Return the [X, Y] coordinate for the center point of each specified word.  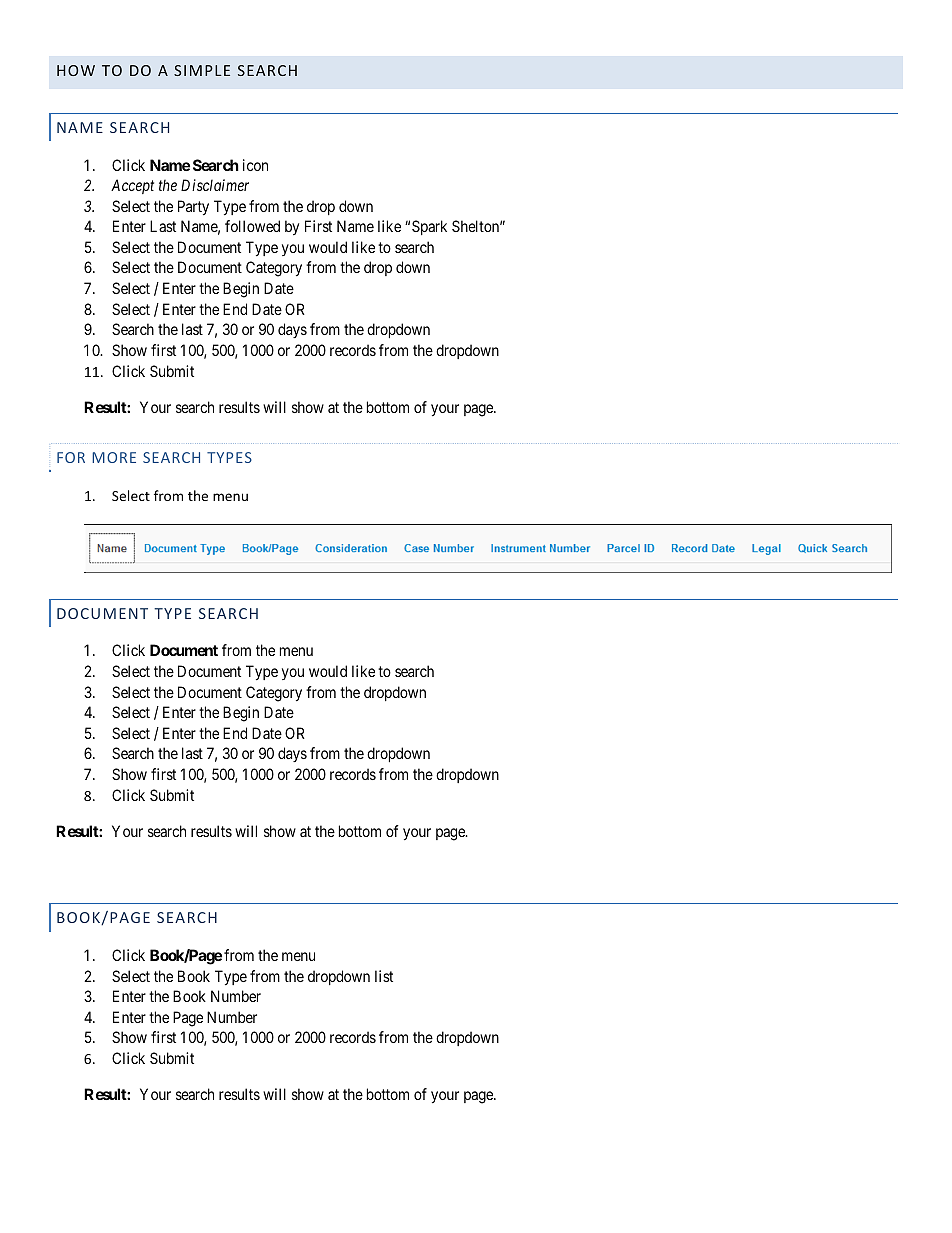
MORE [114, 457]
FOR [71, 457]
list [384, 976]
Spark [429, 227]
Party [193, 207]
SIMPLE [202, 70]
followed [252, 226]
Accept [132, 186]
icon [255, 165]
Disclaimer [215, 185]
